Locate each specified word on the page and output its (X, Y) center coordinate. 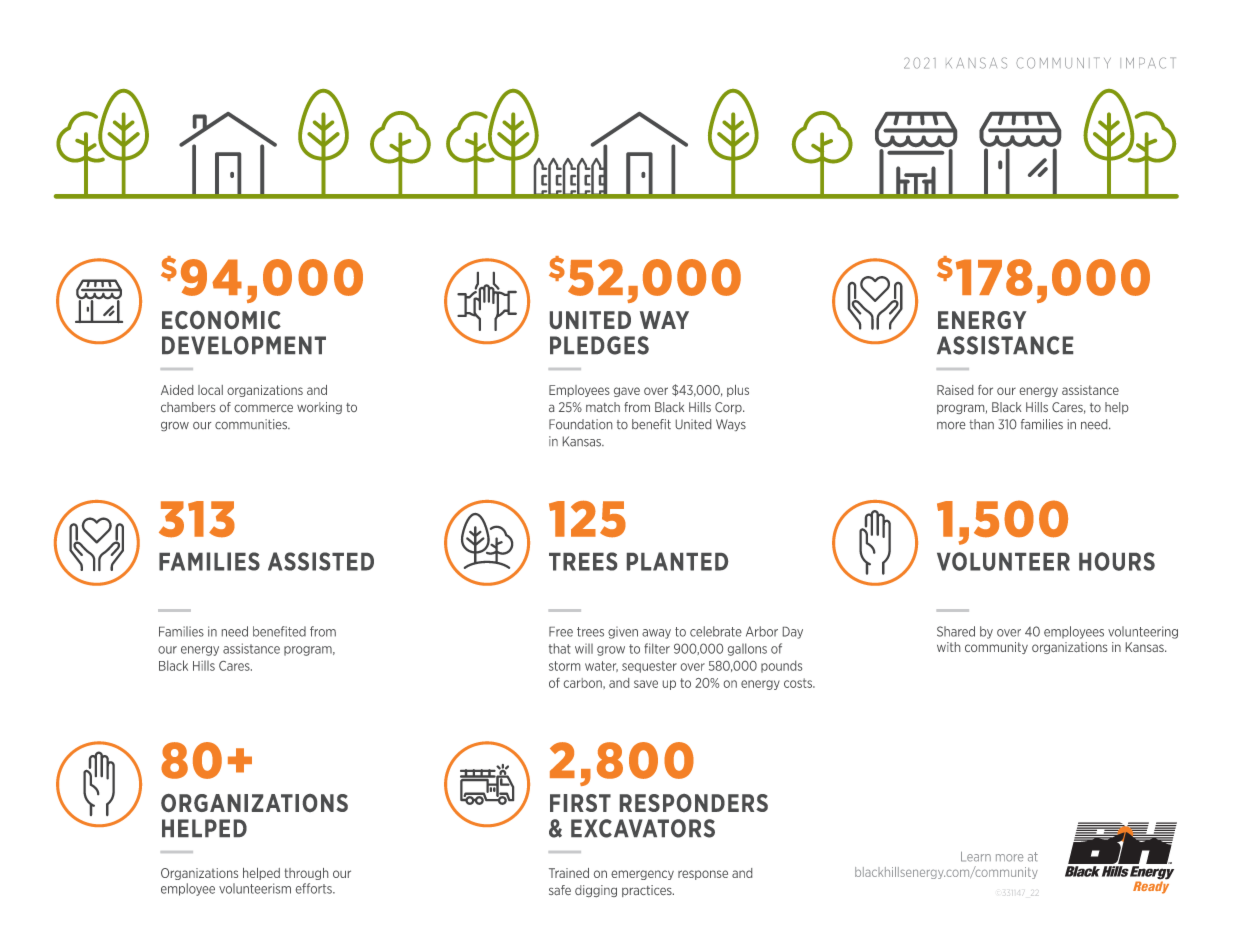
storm (564, 666)
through (306, 874)
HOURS (1117, 561)
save (646, 684)
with (948, 647)
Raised (955, 390)
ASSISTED (321, 561)
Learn (976, 857)
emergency (642, 875)
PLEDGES (599, 345)
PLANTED (677, 561)
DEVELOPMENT (244, 345)
